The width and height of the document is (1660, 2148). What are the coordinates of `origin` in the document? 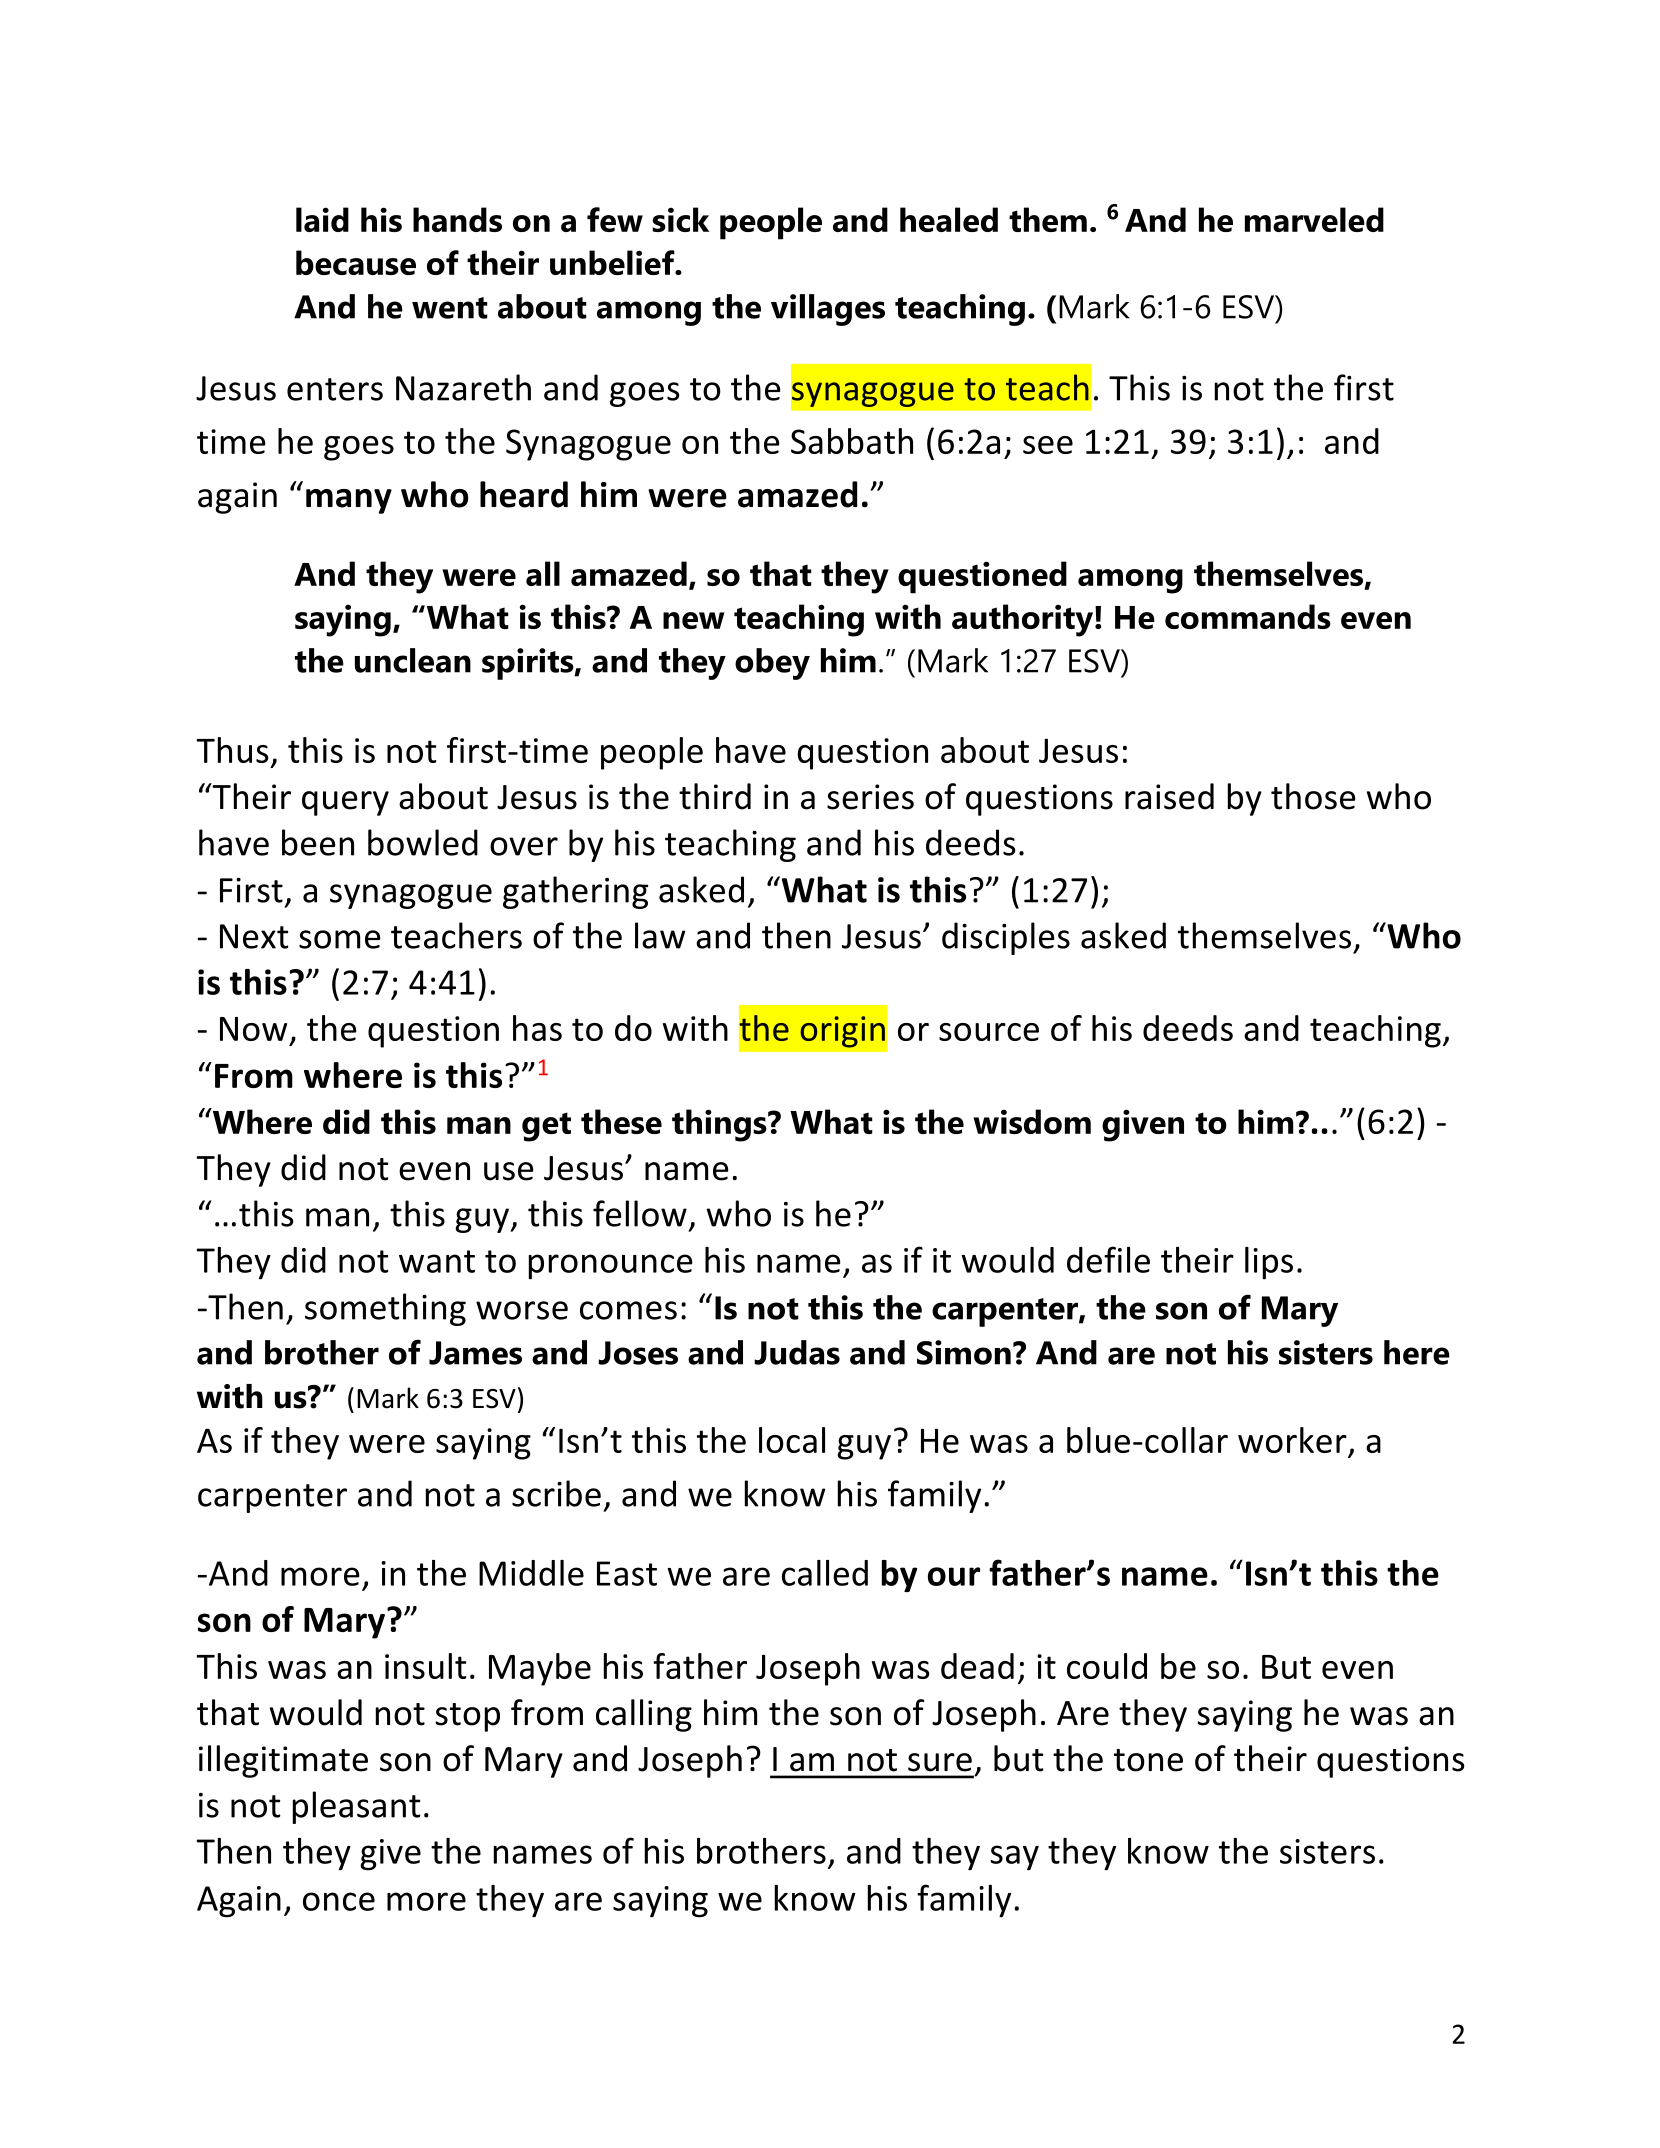 It's located at (842, 1032).
